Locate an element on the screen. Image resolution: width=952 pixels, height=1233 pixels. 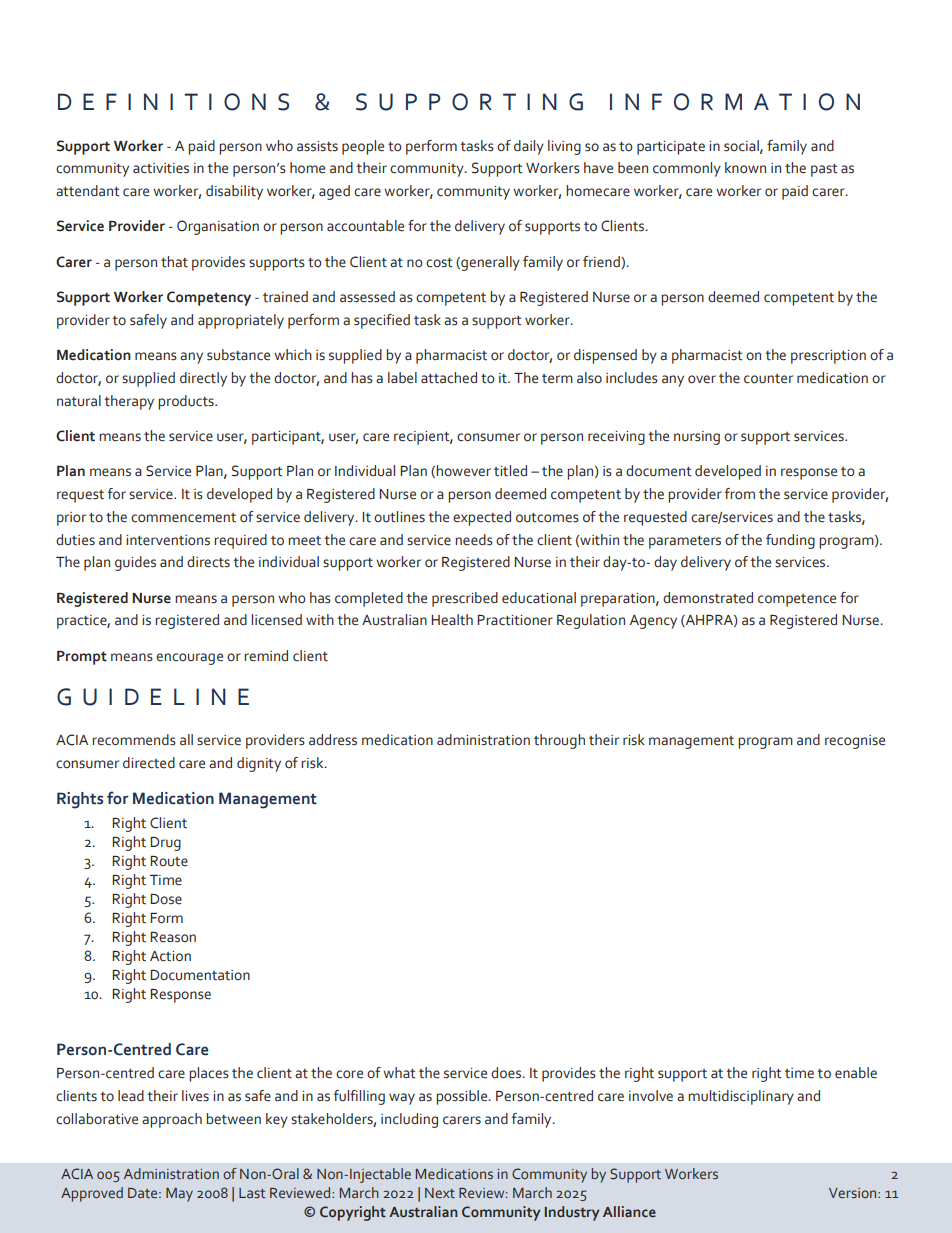
counter is located at coordinates (768, 379).
